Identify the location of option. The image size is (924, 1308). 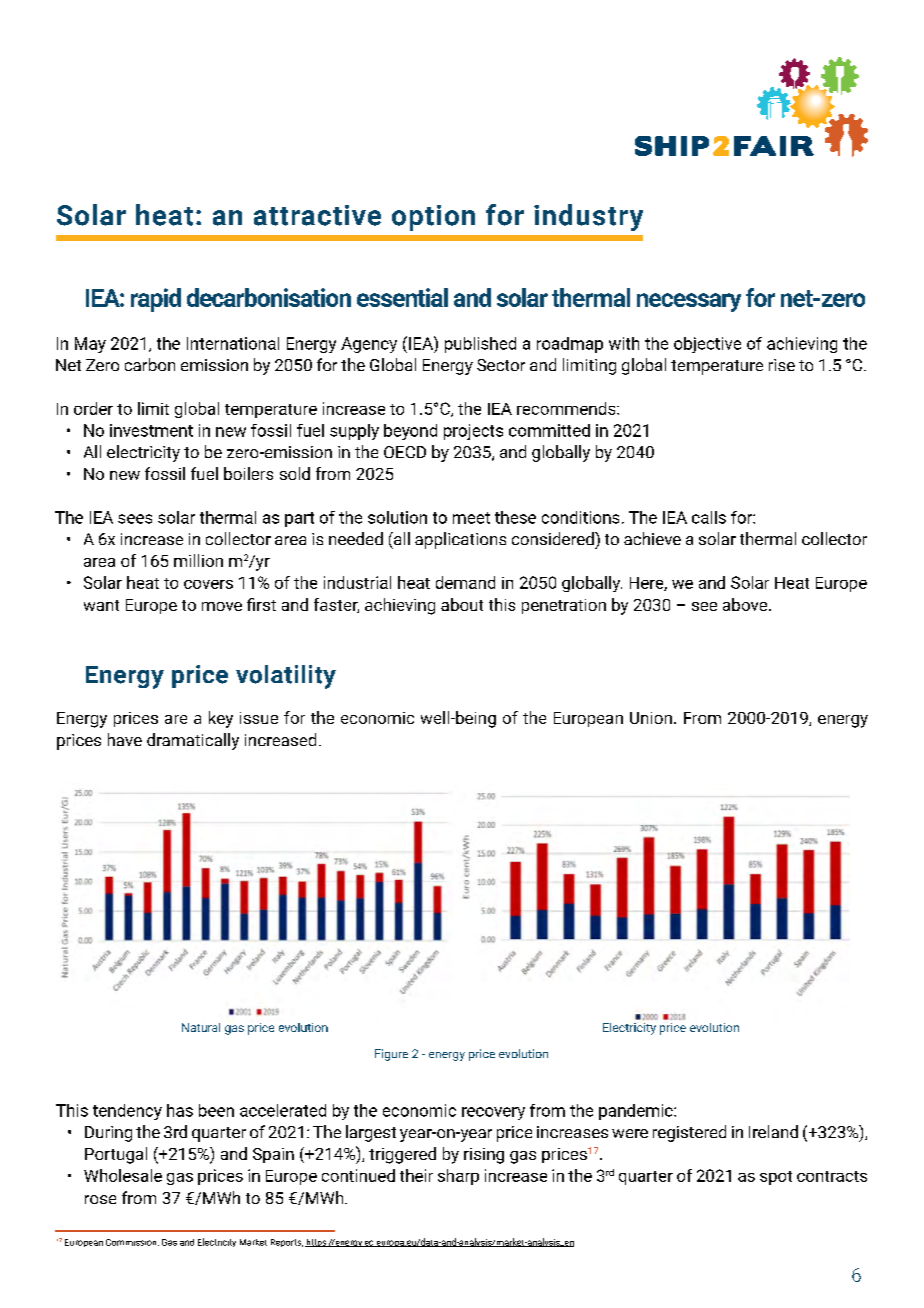
(433, 218).
